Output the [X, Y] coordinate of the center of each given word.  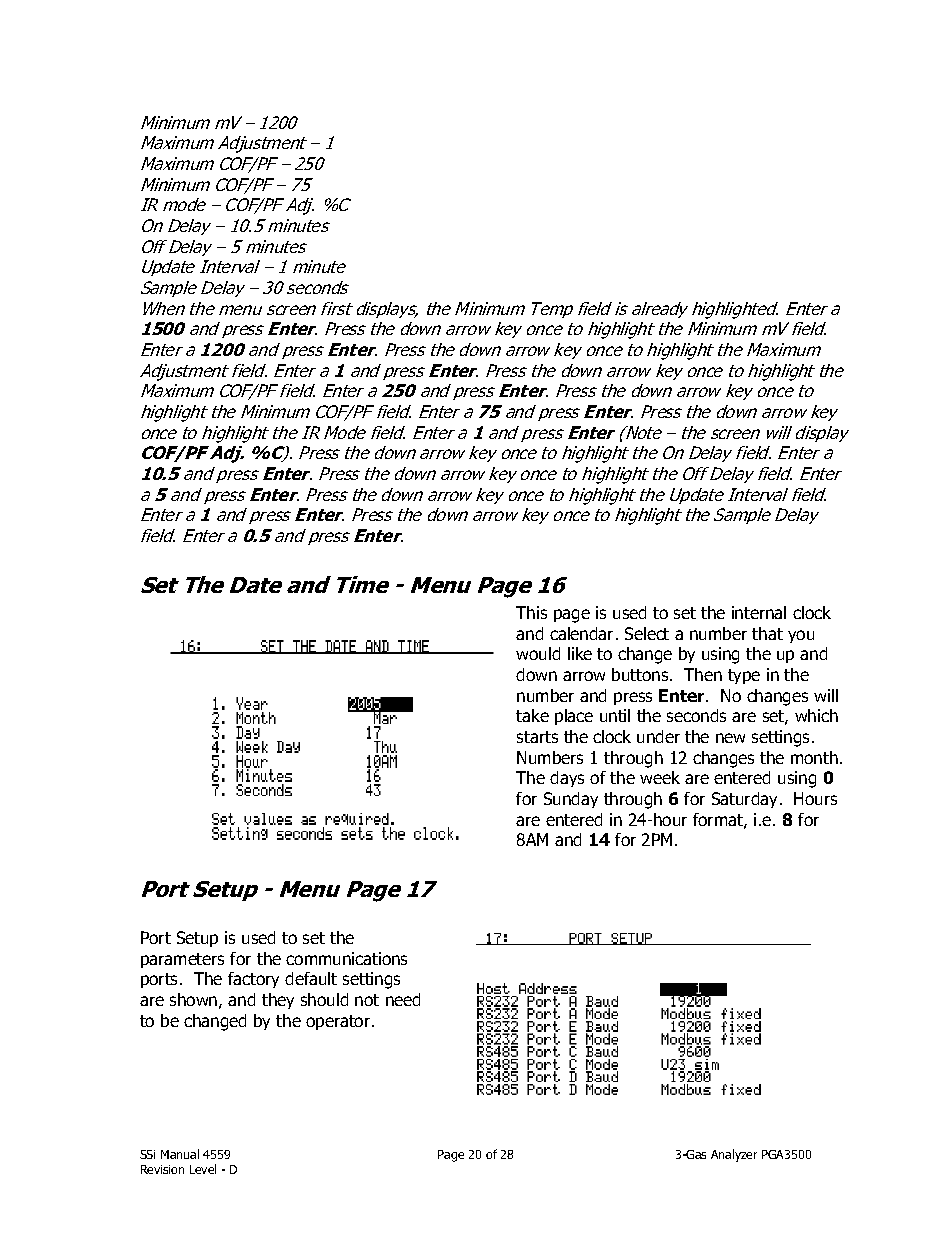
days [567, 779]
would [538, 653]
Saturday [746, 800]
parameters [182, 960]
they [278, 1001]
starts [537, 737]
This [531, 612]
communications [346, 958]
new [730, 738]
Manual [180, 1154]
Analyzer [734, 1155]
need [403, 999]
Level [203, 1169]
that [767, 633]
